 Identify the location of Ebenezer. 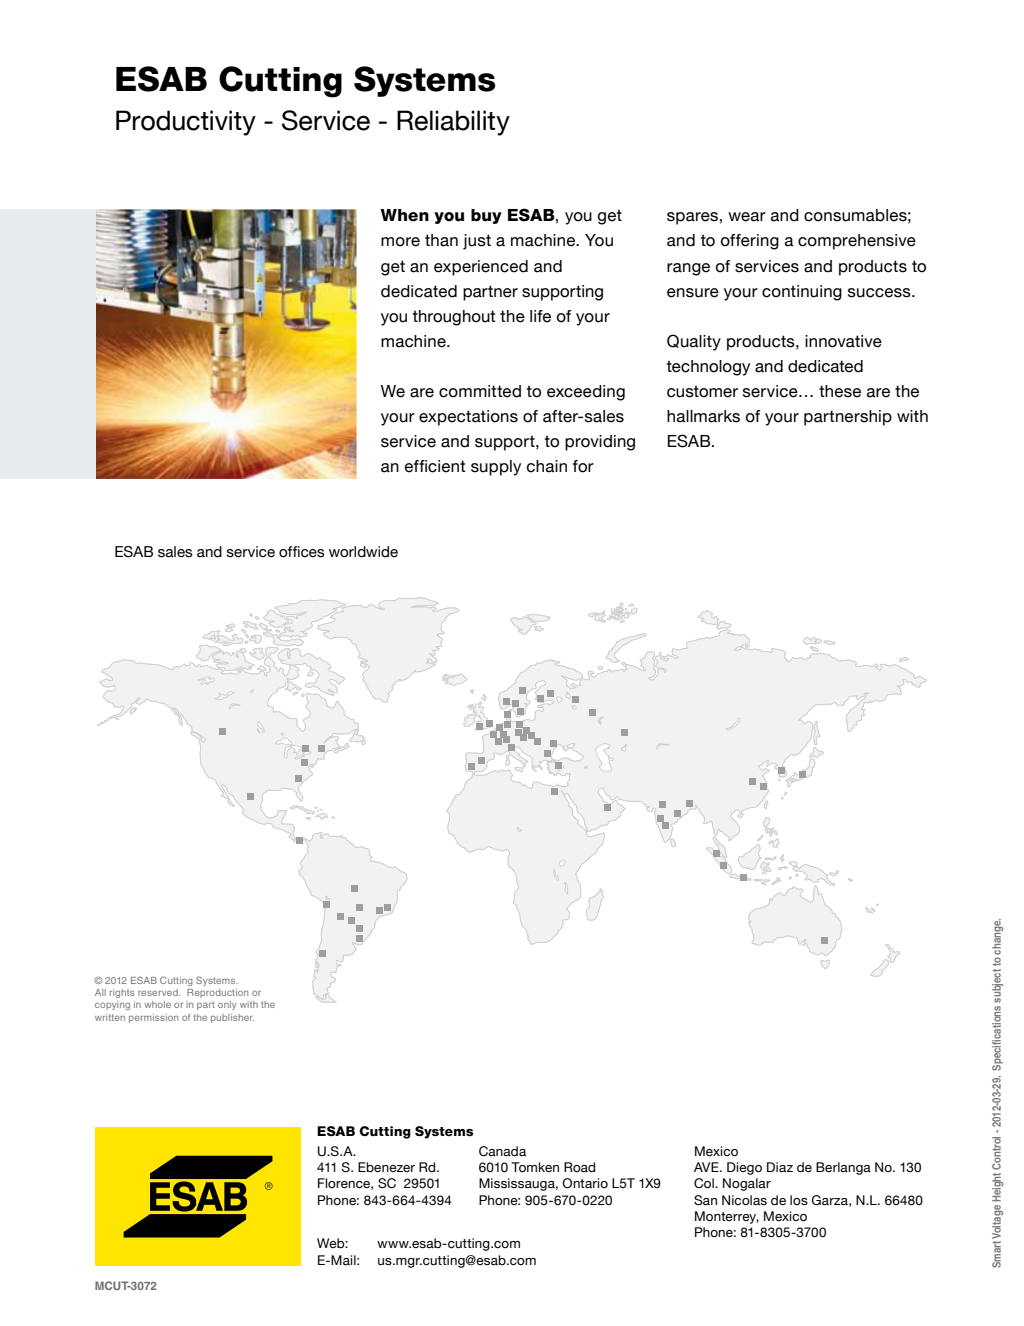
(386, 1167).
